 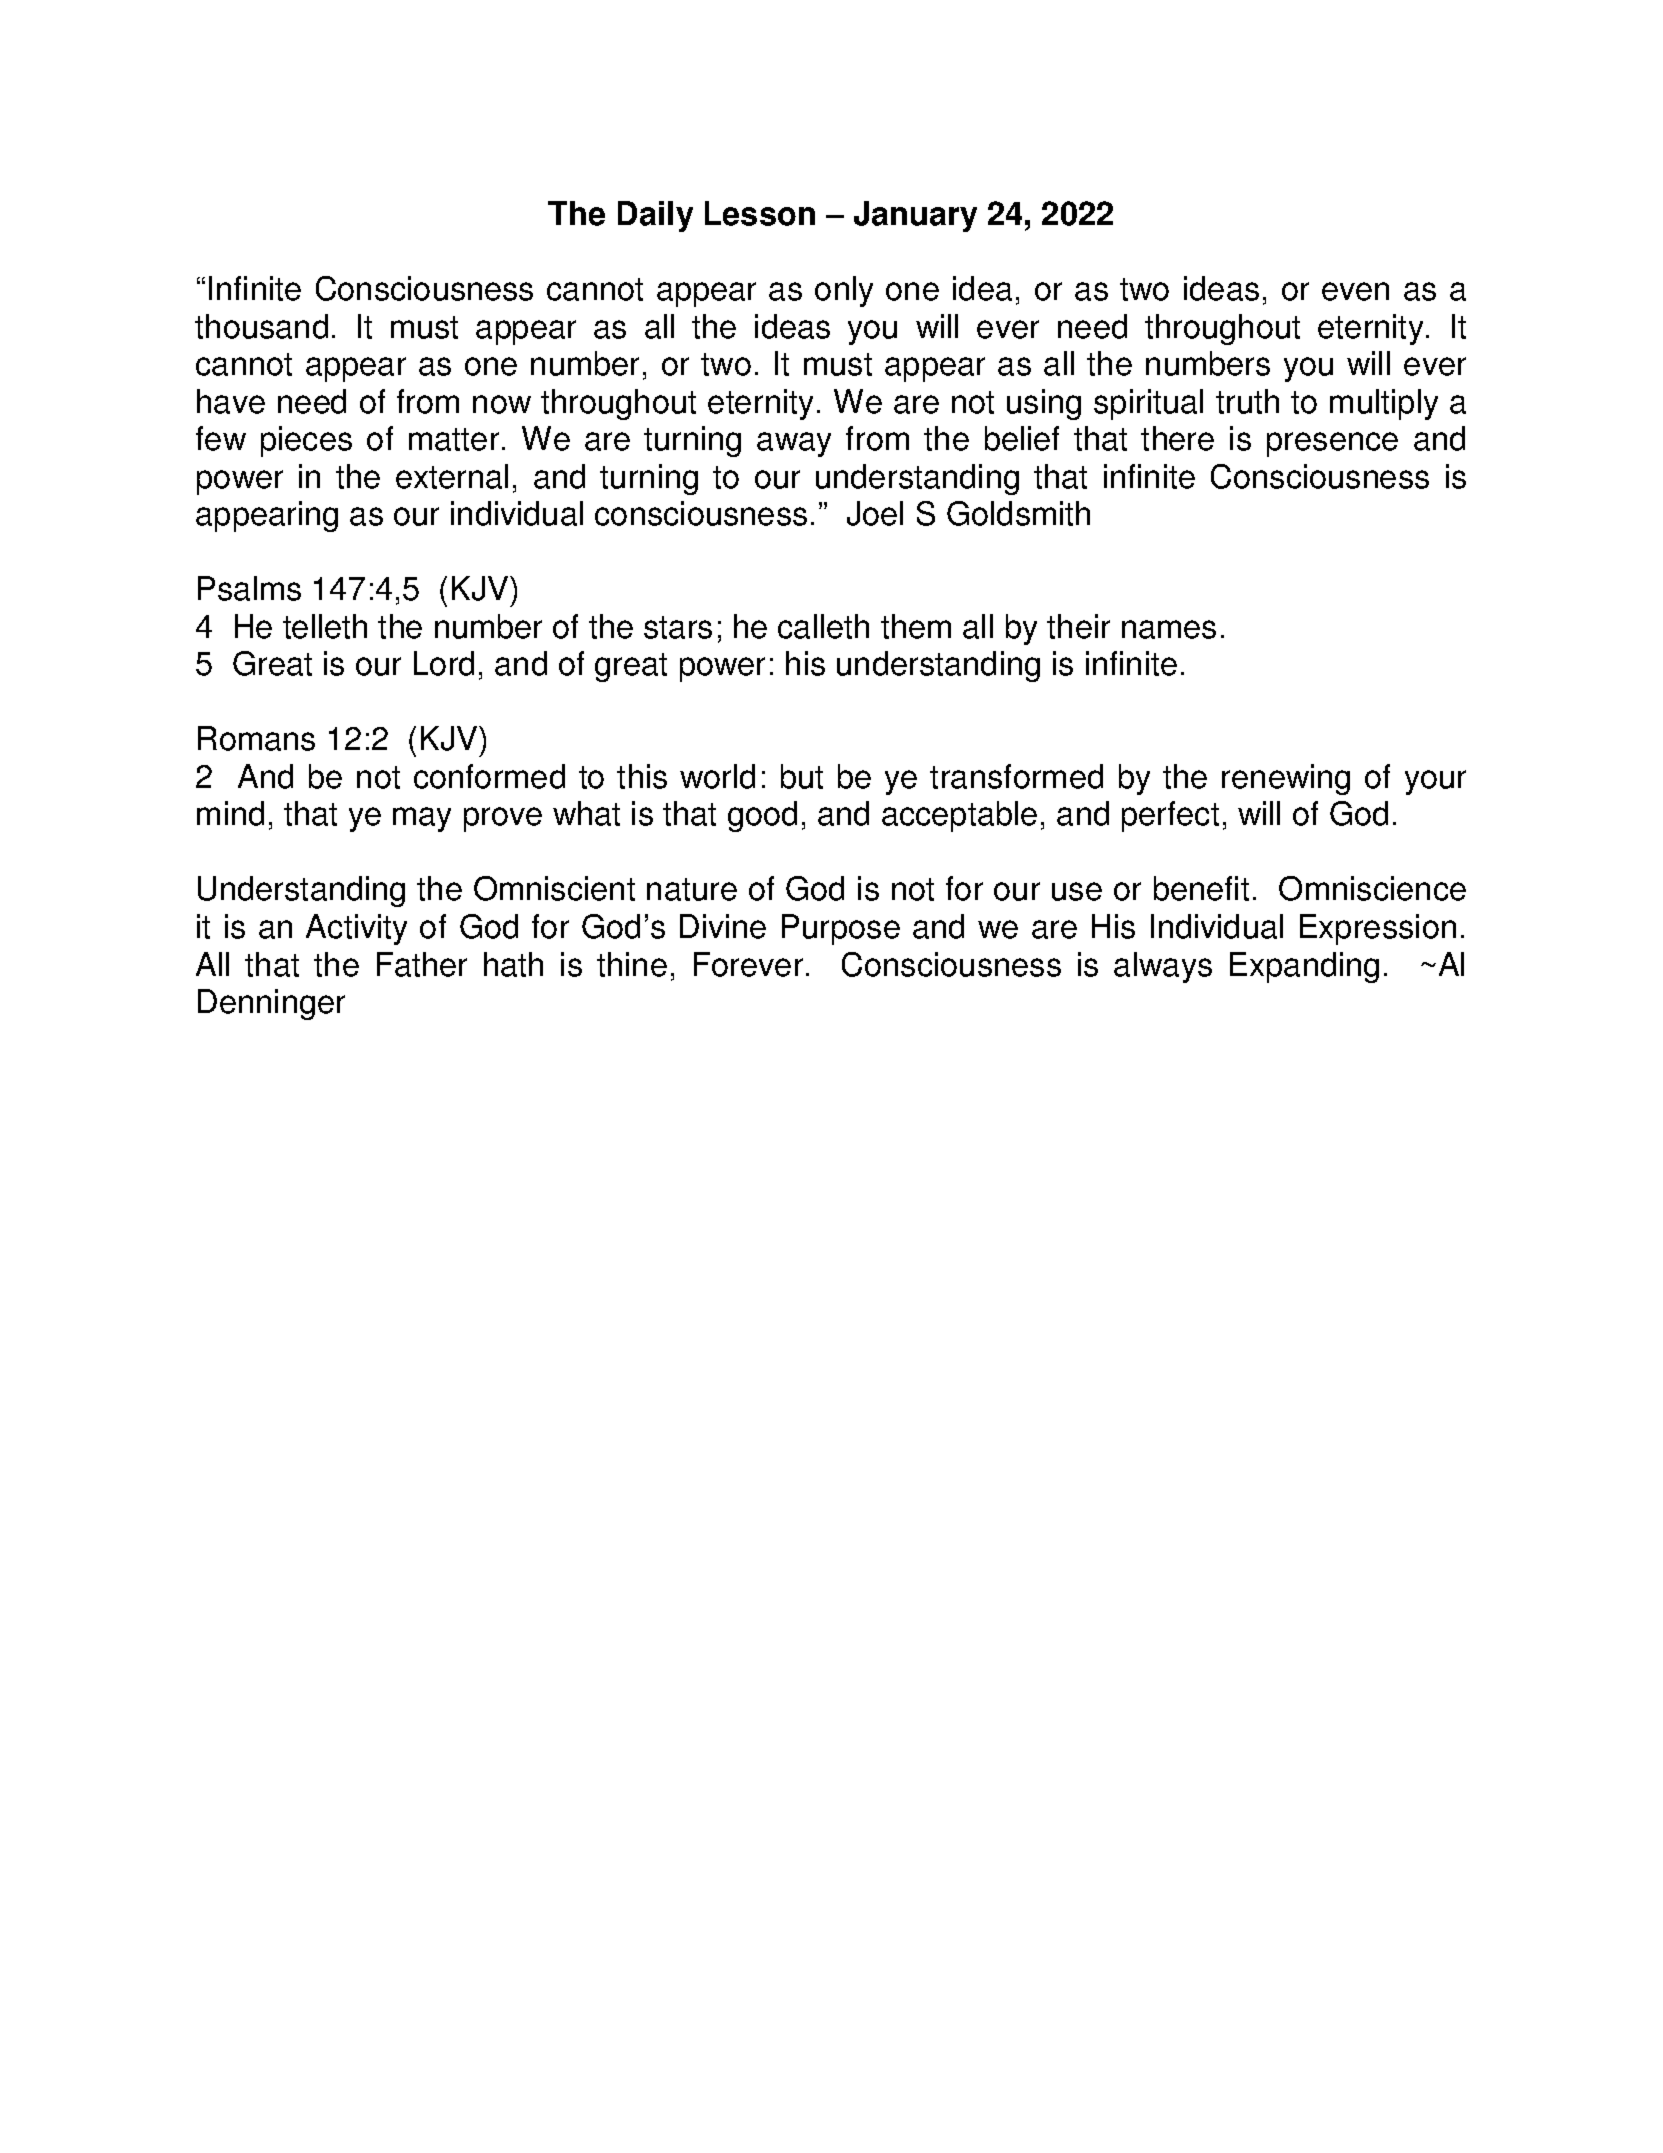 What do you see at coordinates (794, 444) in the screenshot?
I see `away` at bounding box center [794, 444].
